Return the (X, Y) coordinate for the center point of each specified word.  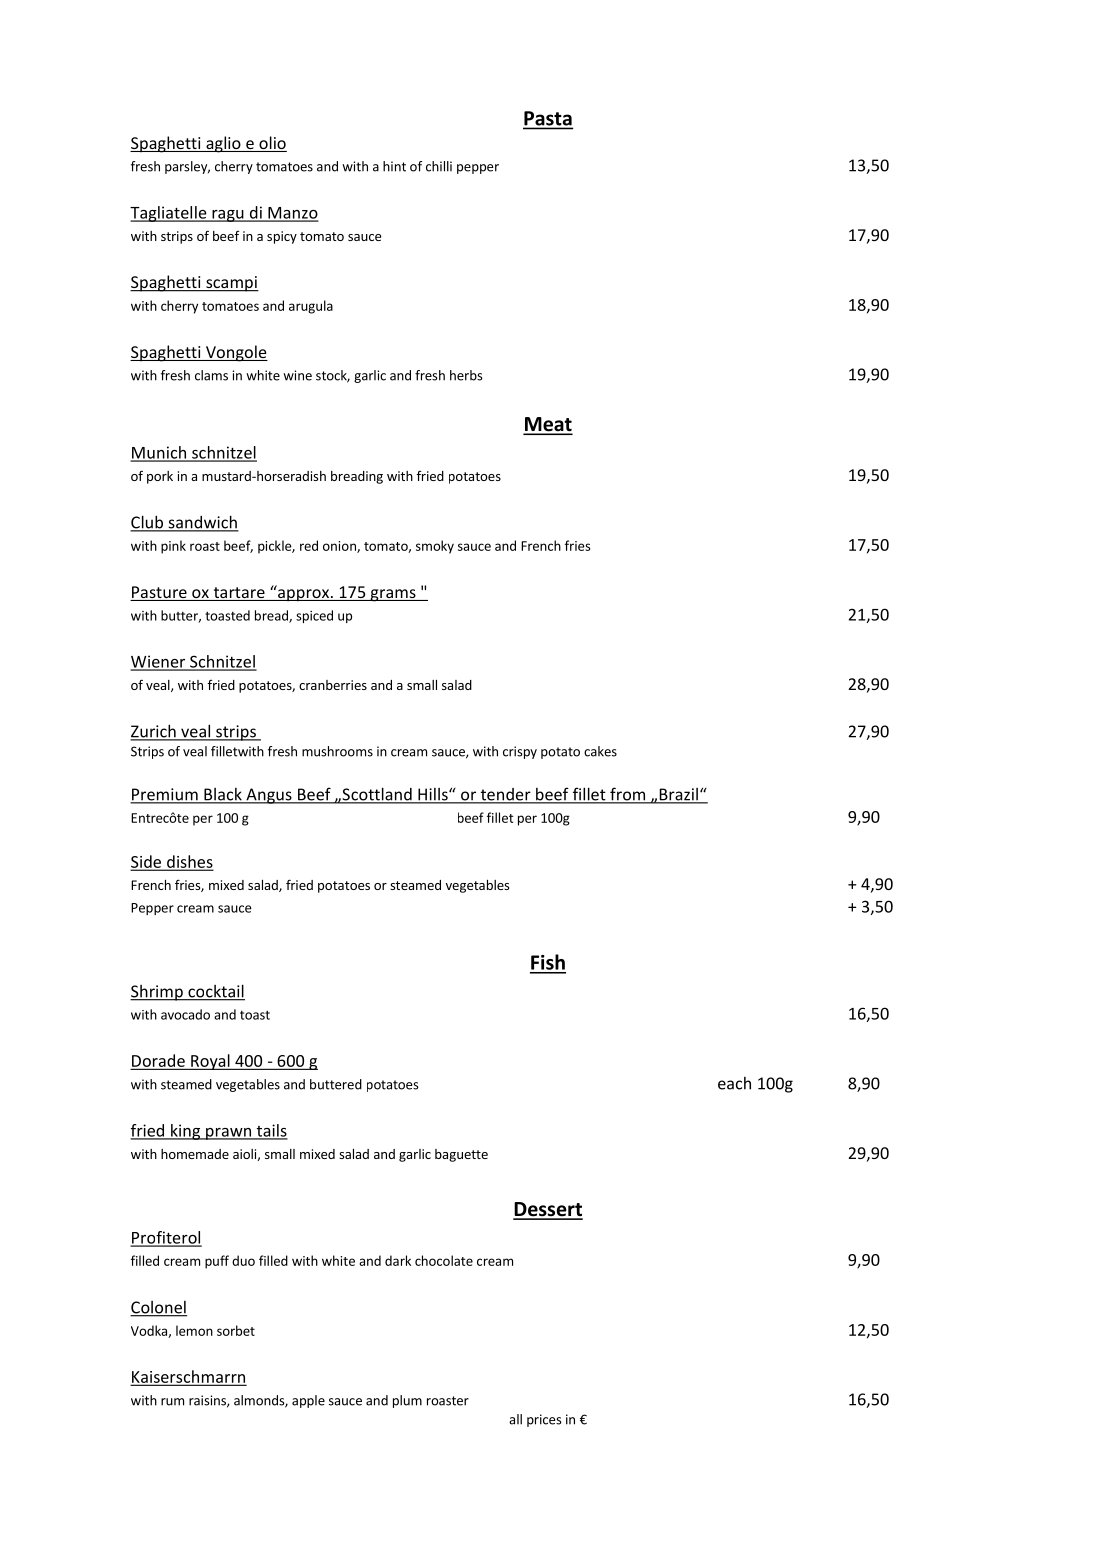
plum (407, 1401)
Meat (548, 425)
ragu (228, 216)
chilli (439, 166)
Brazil (678, 795)
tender (505, 795)
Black (223, 795)
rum (172, 1402)
